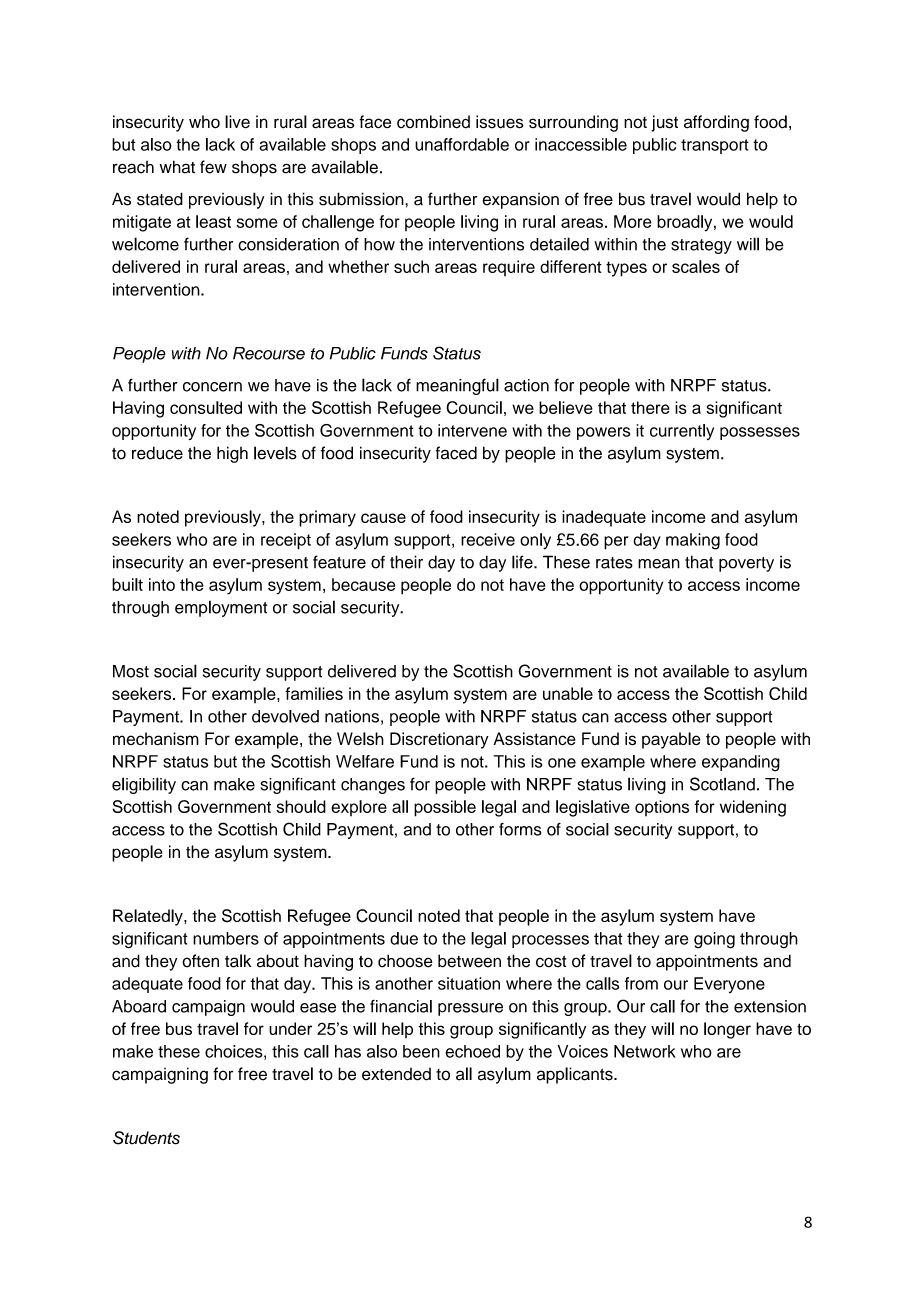  Describe the element at coordinates (146, 1138) in the screenshot. I see `Students` at that location.
